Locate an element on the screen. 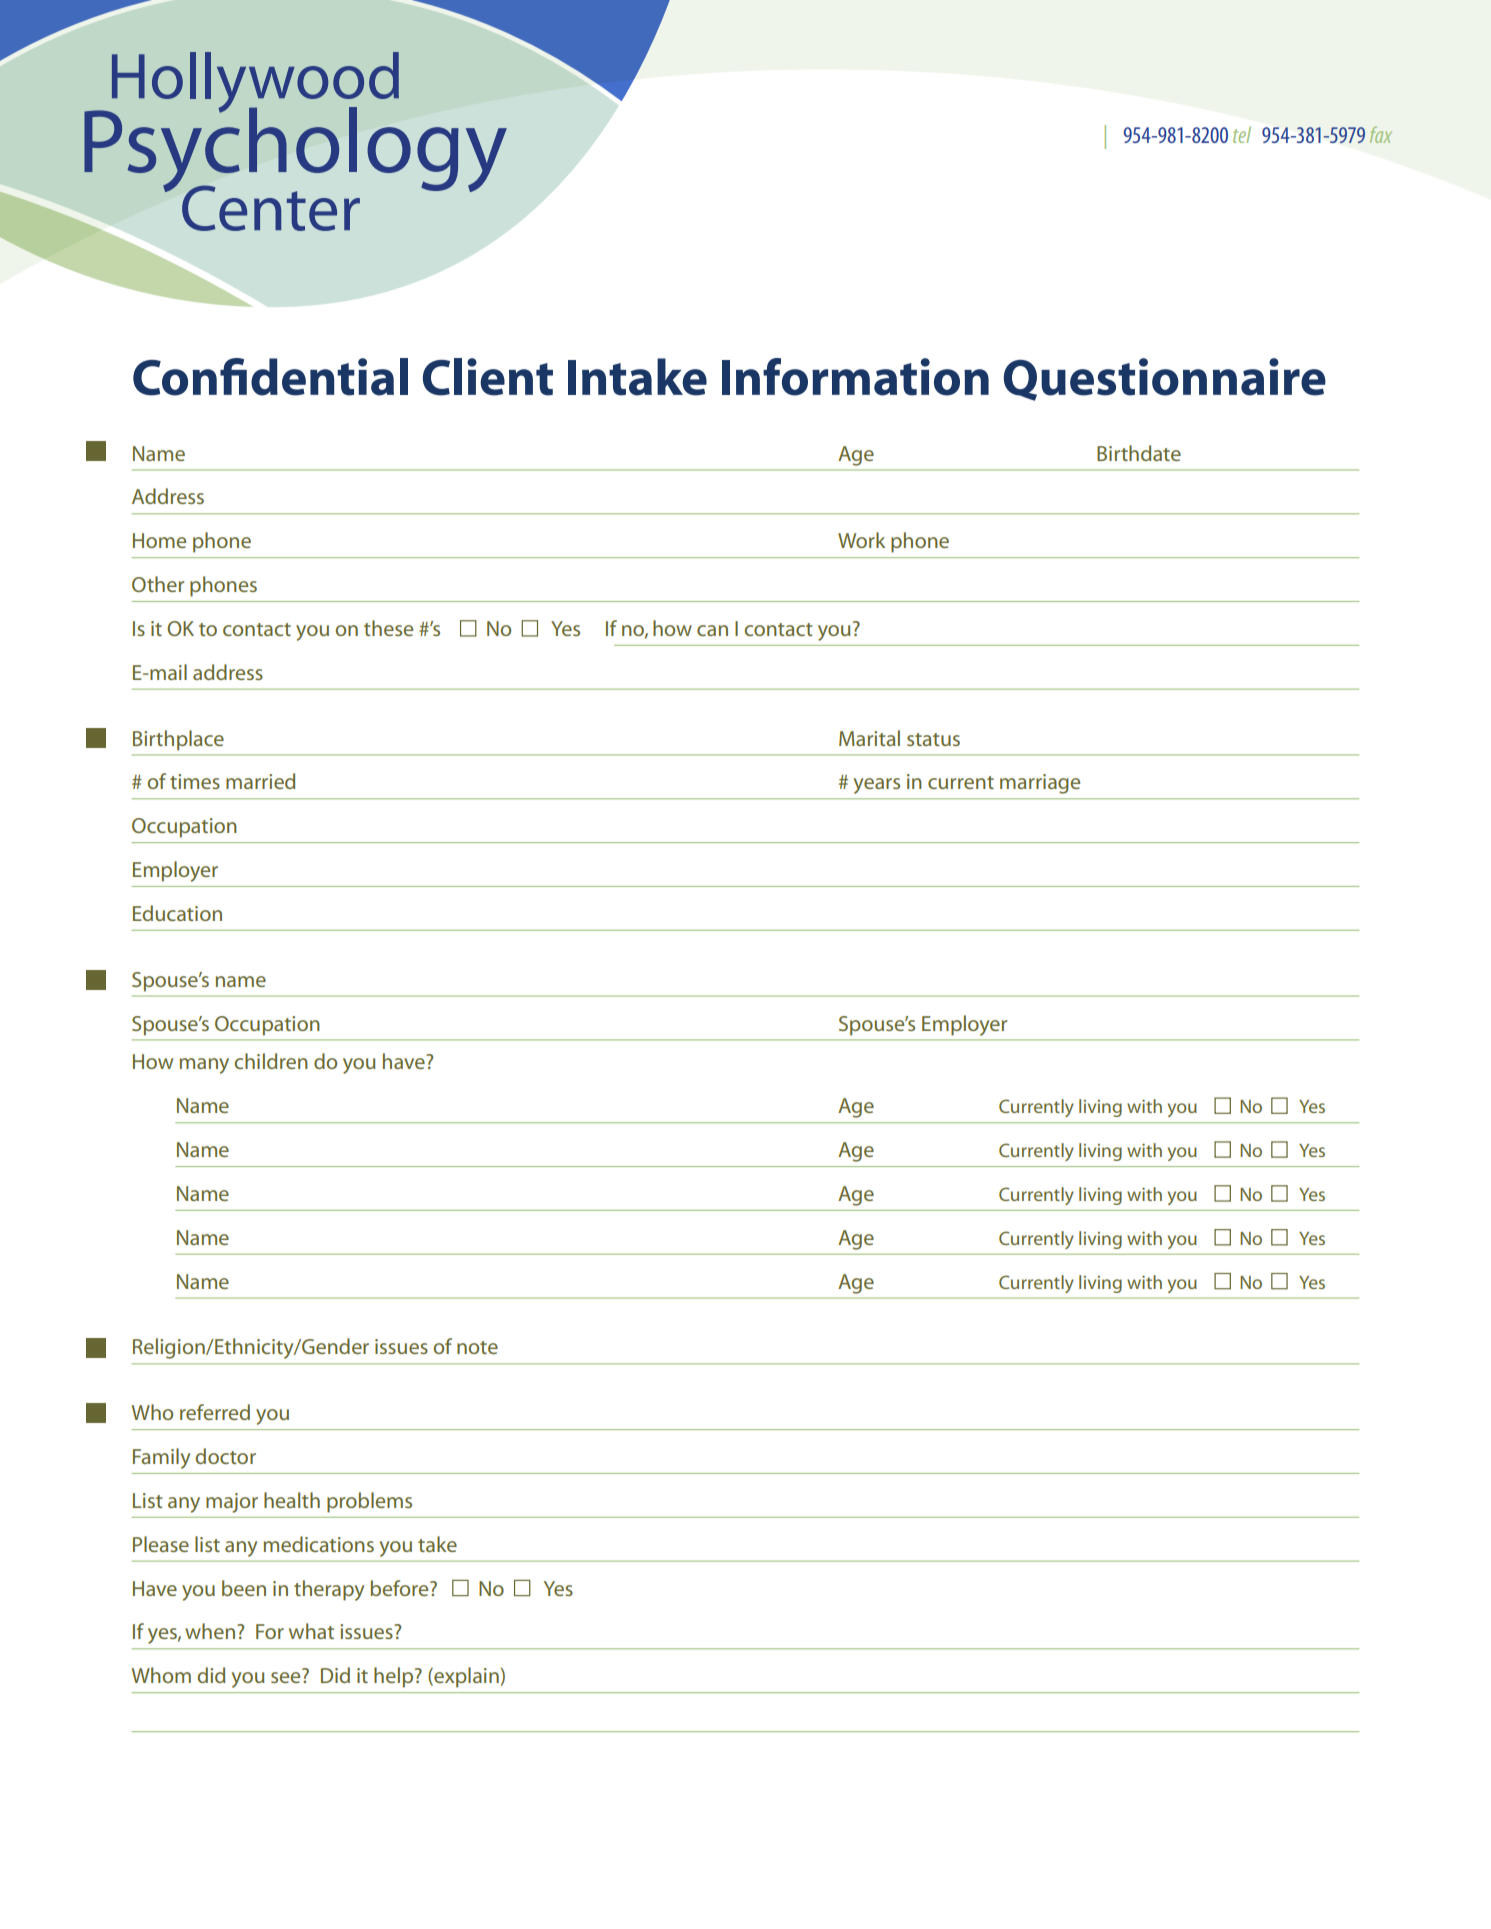  Confidential is located at coordinates (270, 377).
